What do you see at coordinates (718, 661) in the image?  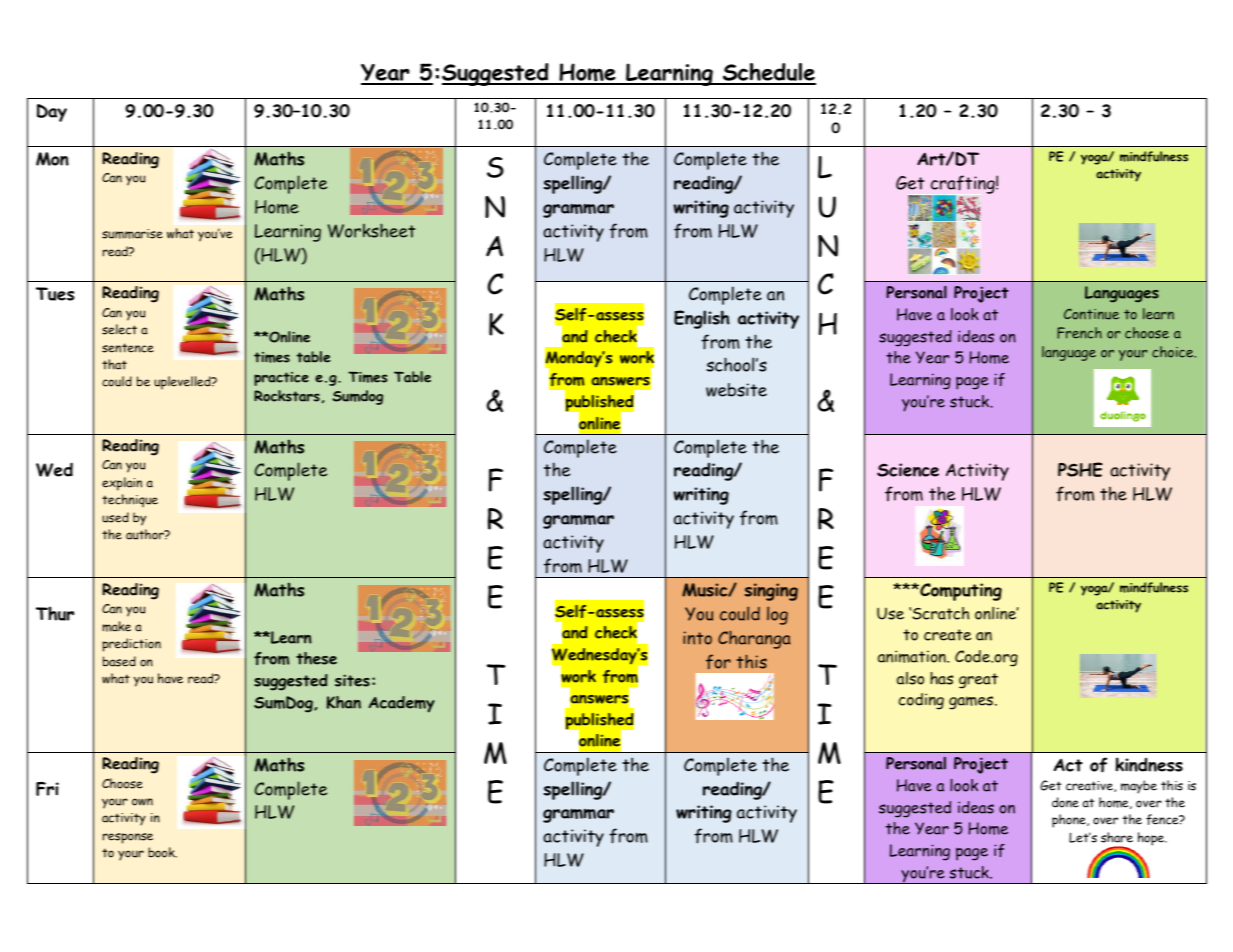 I see `for` at bounding box center [718, 661].
